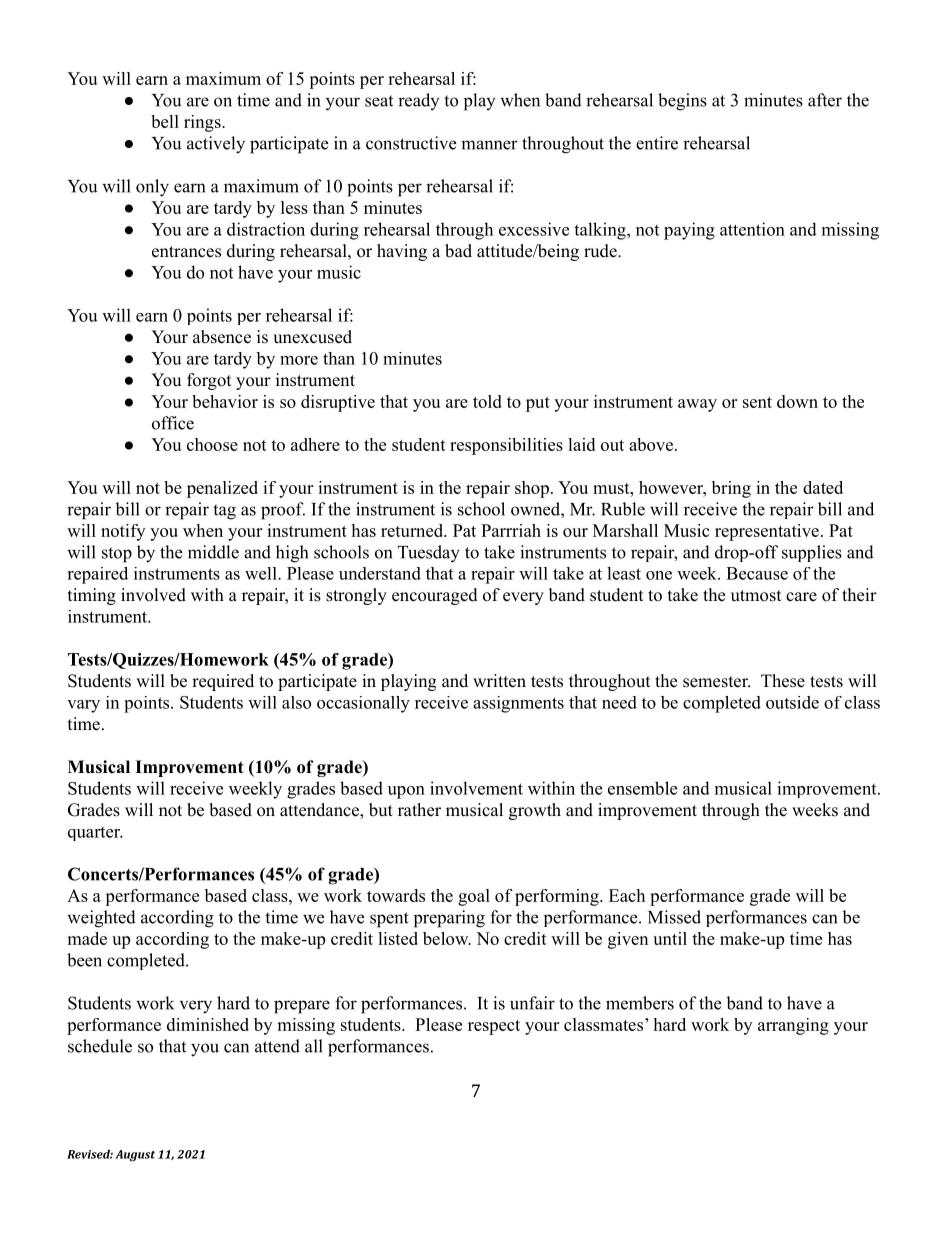 Image resolution: width=952 pixels, height=1233 pixels. I want to click on bell, so click(165, 121).
